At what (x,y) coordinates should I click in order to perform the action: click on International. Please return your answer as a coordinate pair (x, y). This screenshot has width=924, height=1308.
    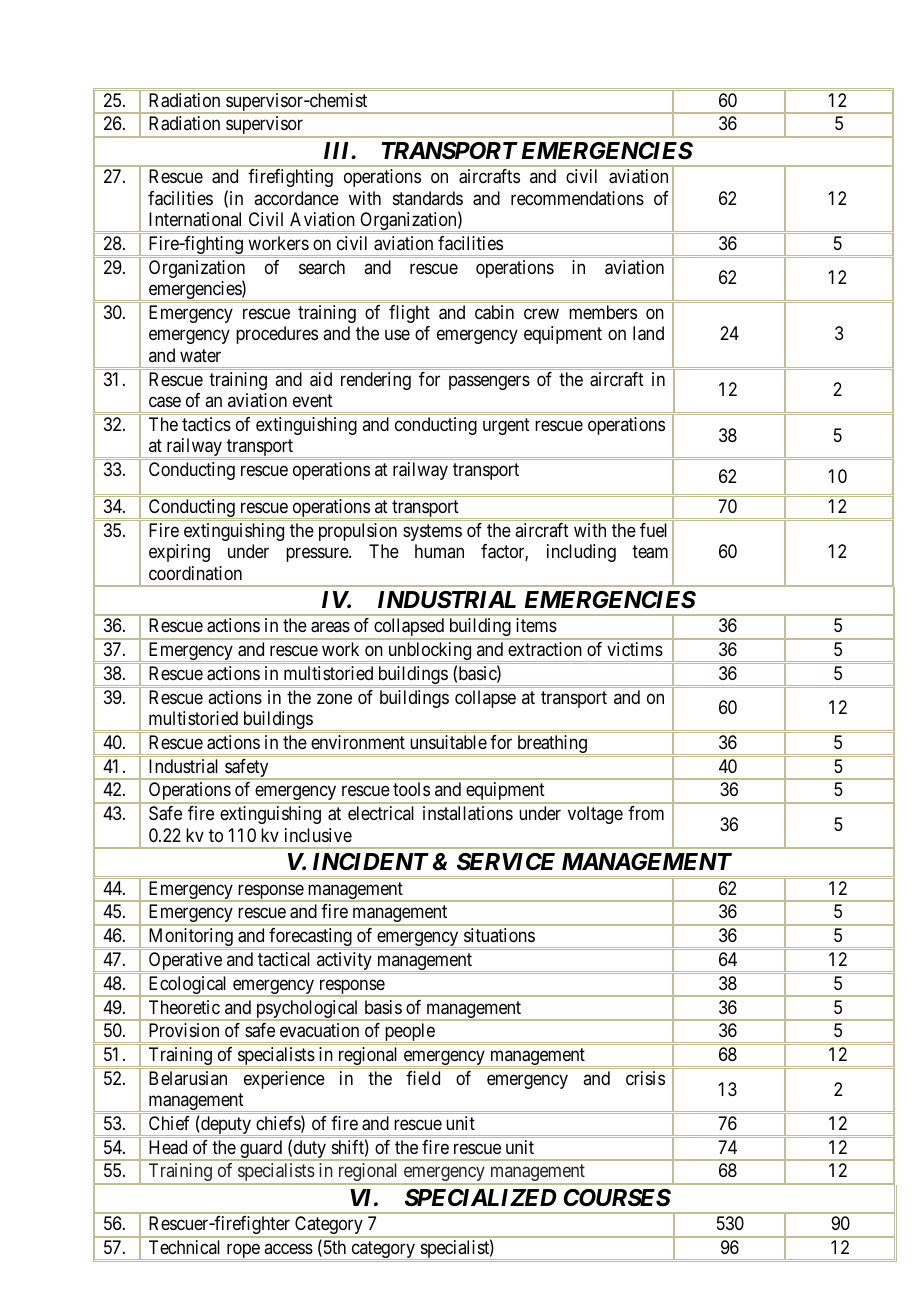
    Looking at the image, I should click on (195, 219).
